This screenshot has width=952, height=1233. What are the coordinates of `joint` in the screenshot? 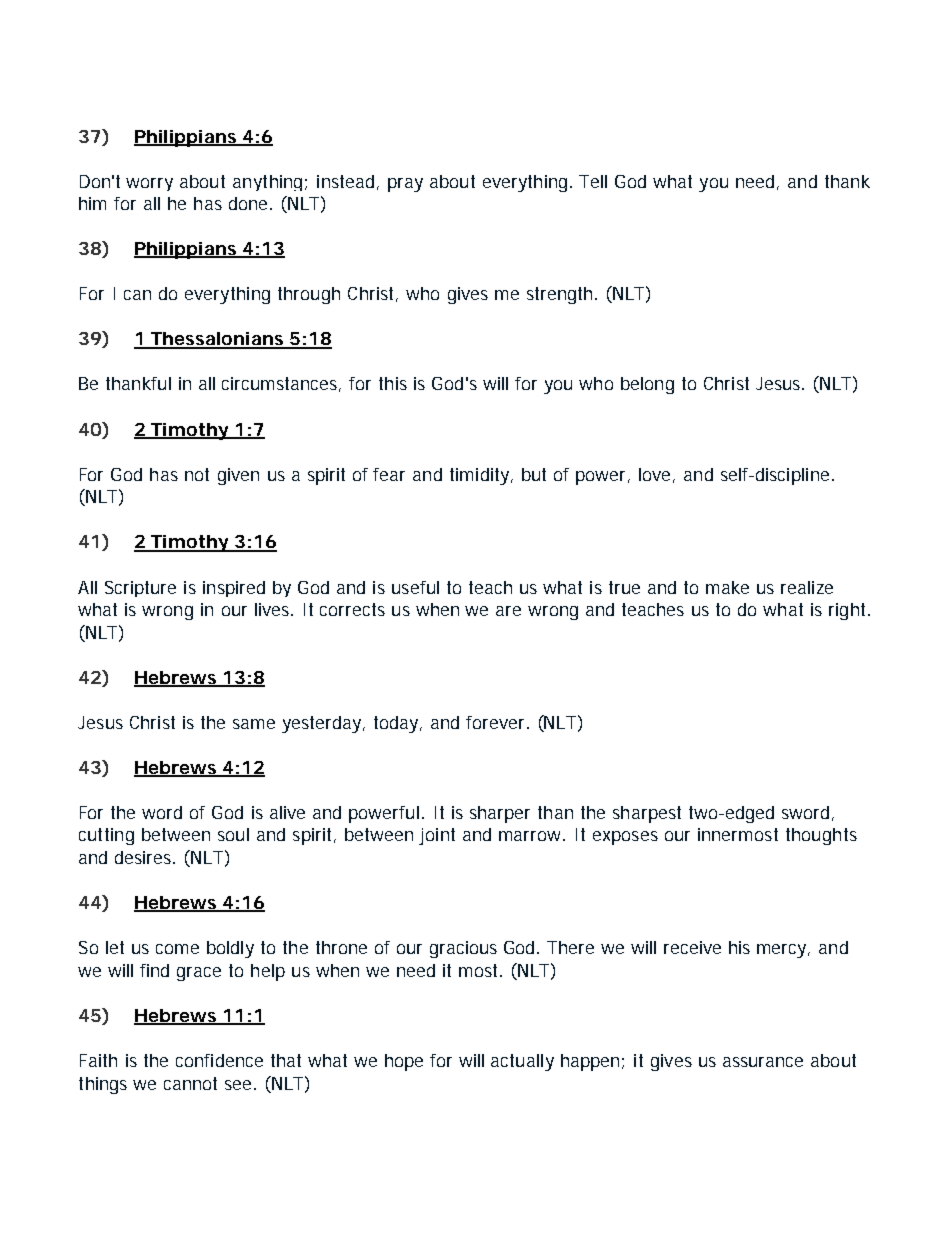 It's located at (437, 836).
